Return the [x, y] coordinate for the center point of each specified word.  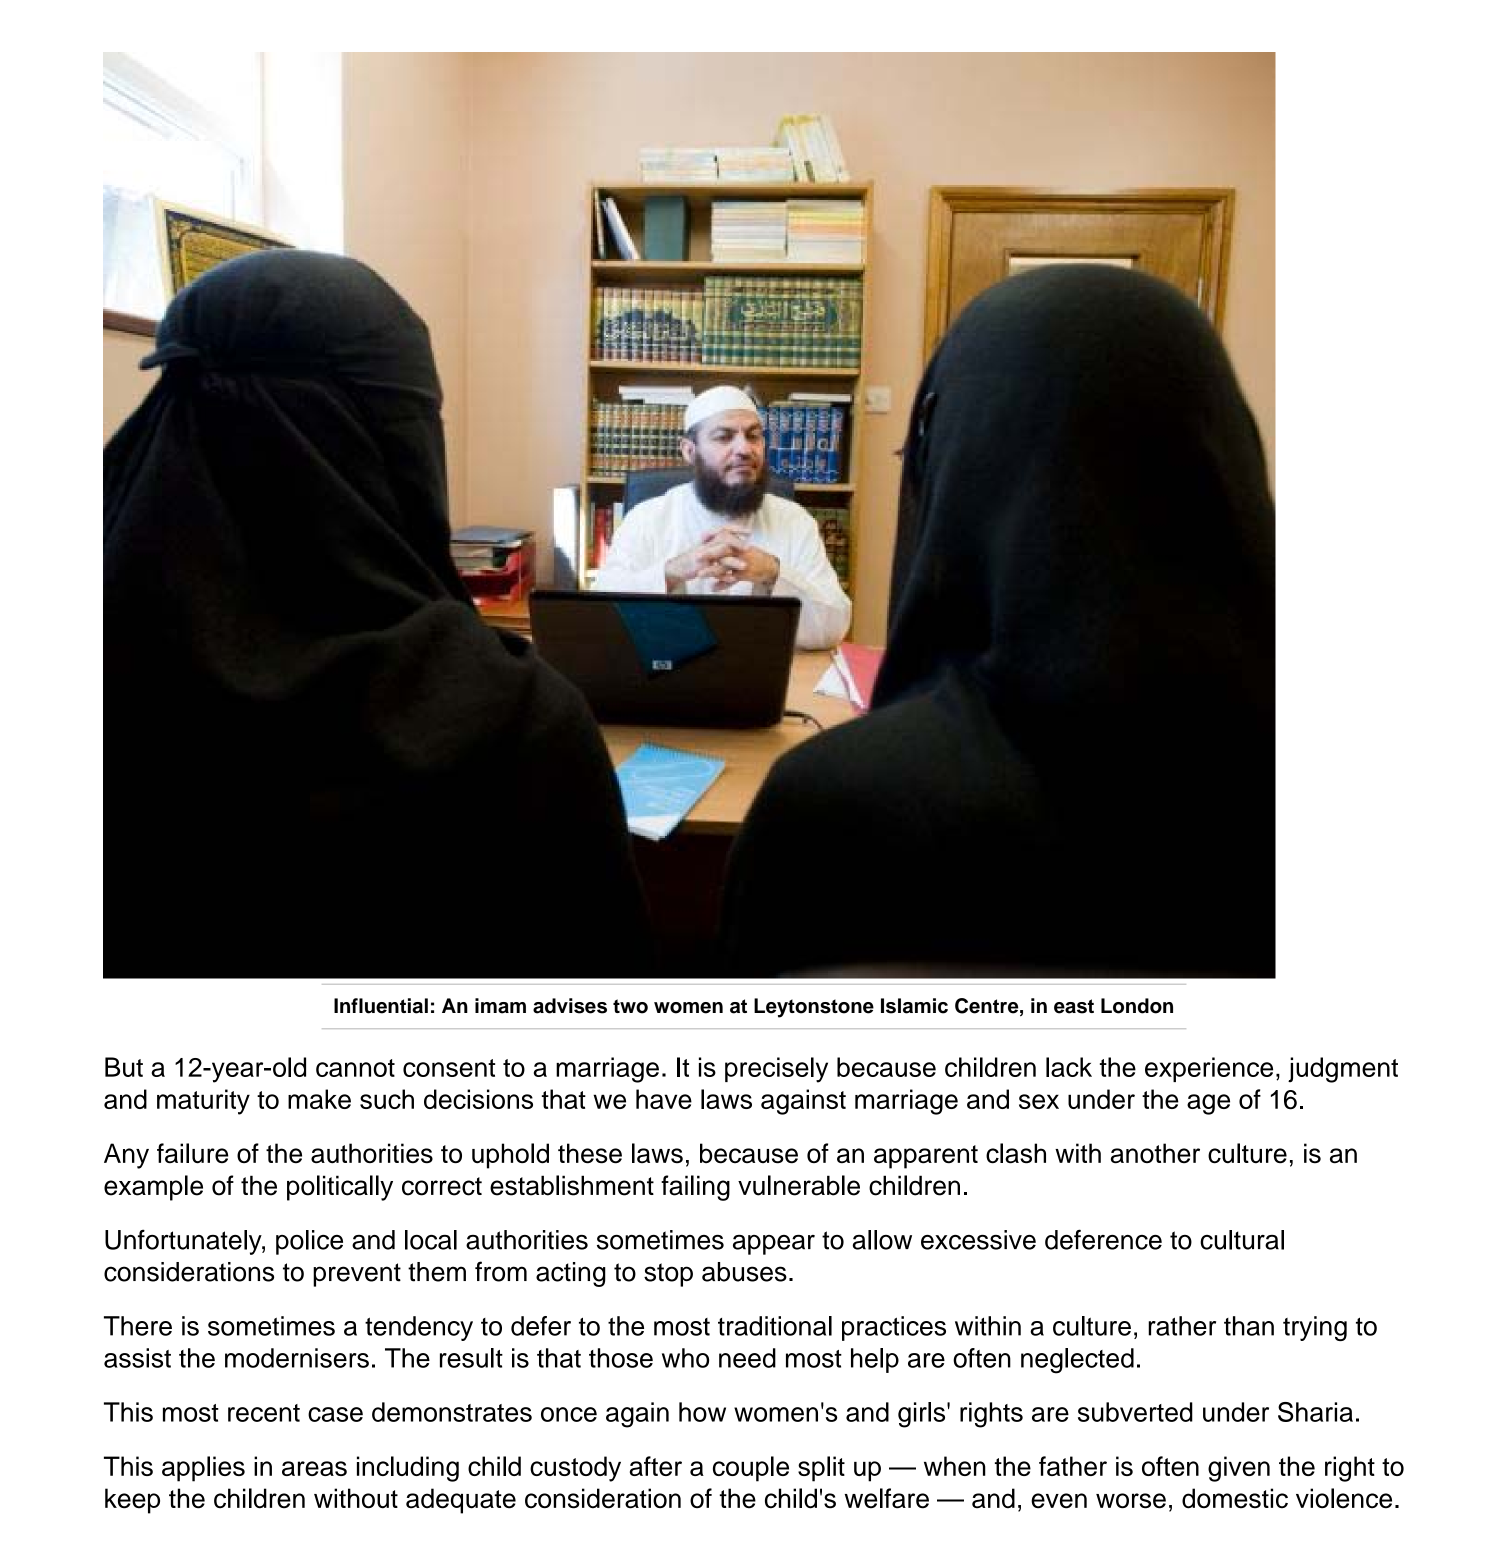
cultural [1242, 1240]
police [309, 1242]
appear [774, 1245]
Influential [381, 1006]
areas [314, 1468]
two [630, 1006]
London [1137, 1006]
